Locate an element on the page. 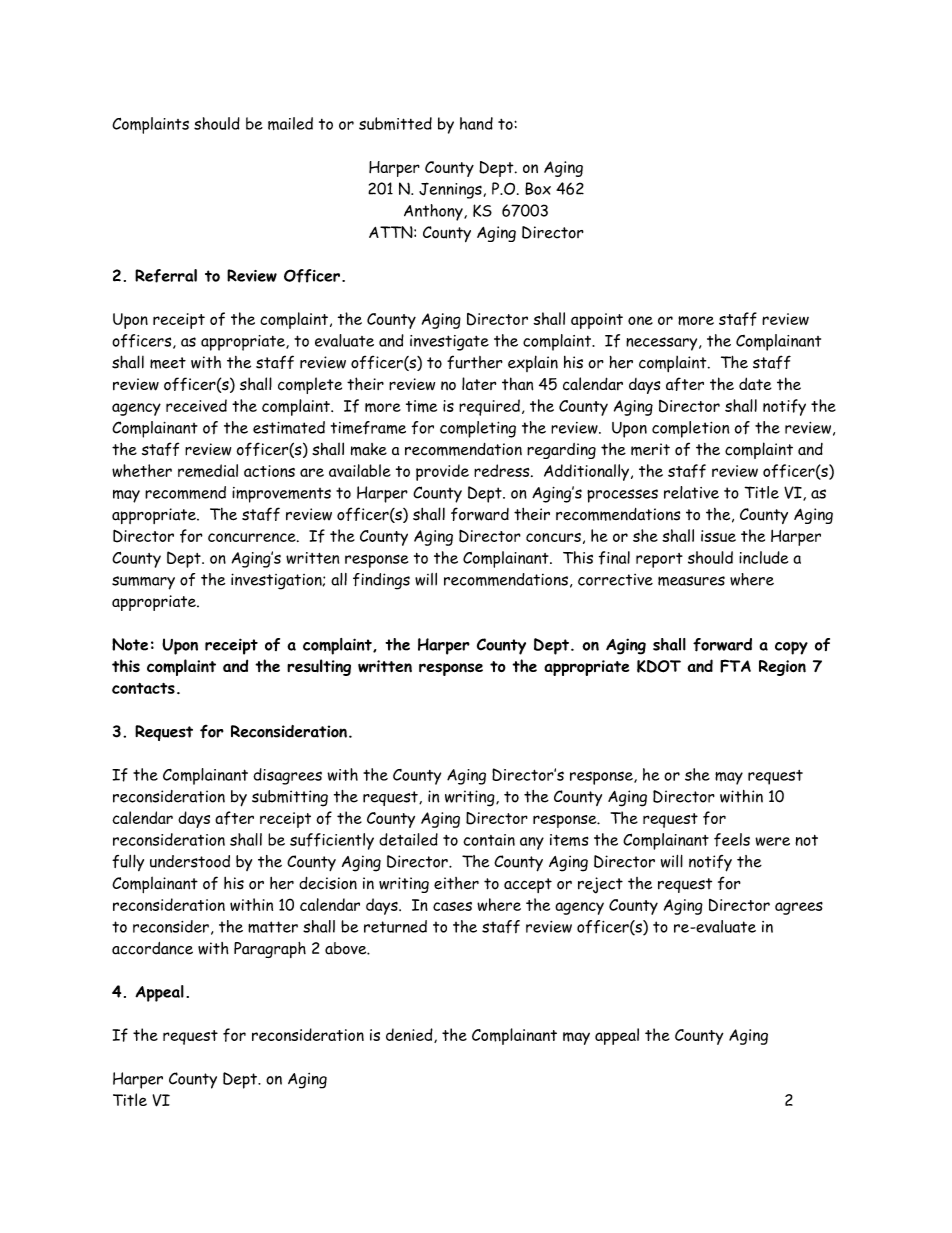  hand is located at coordinates (476, 123).
